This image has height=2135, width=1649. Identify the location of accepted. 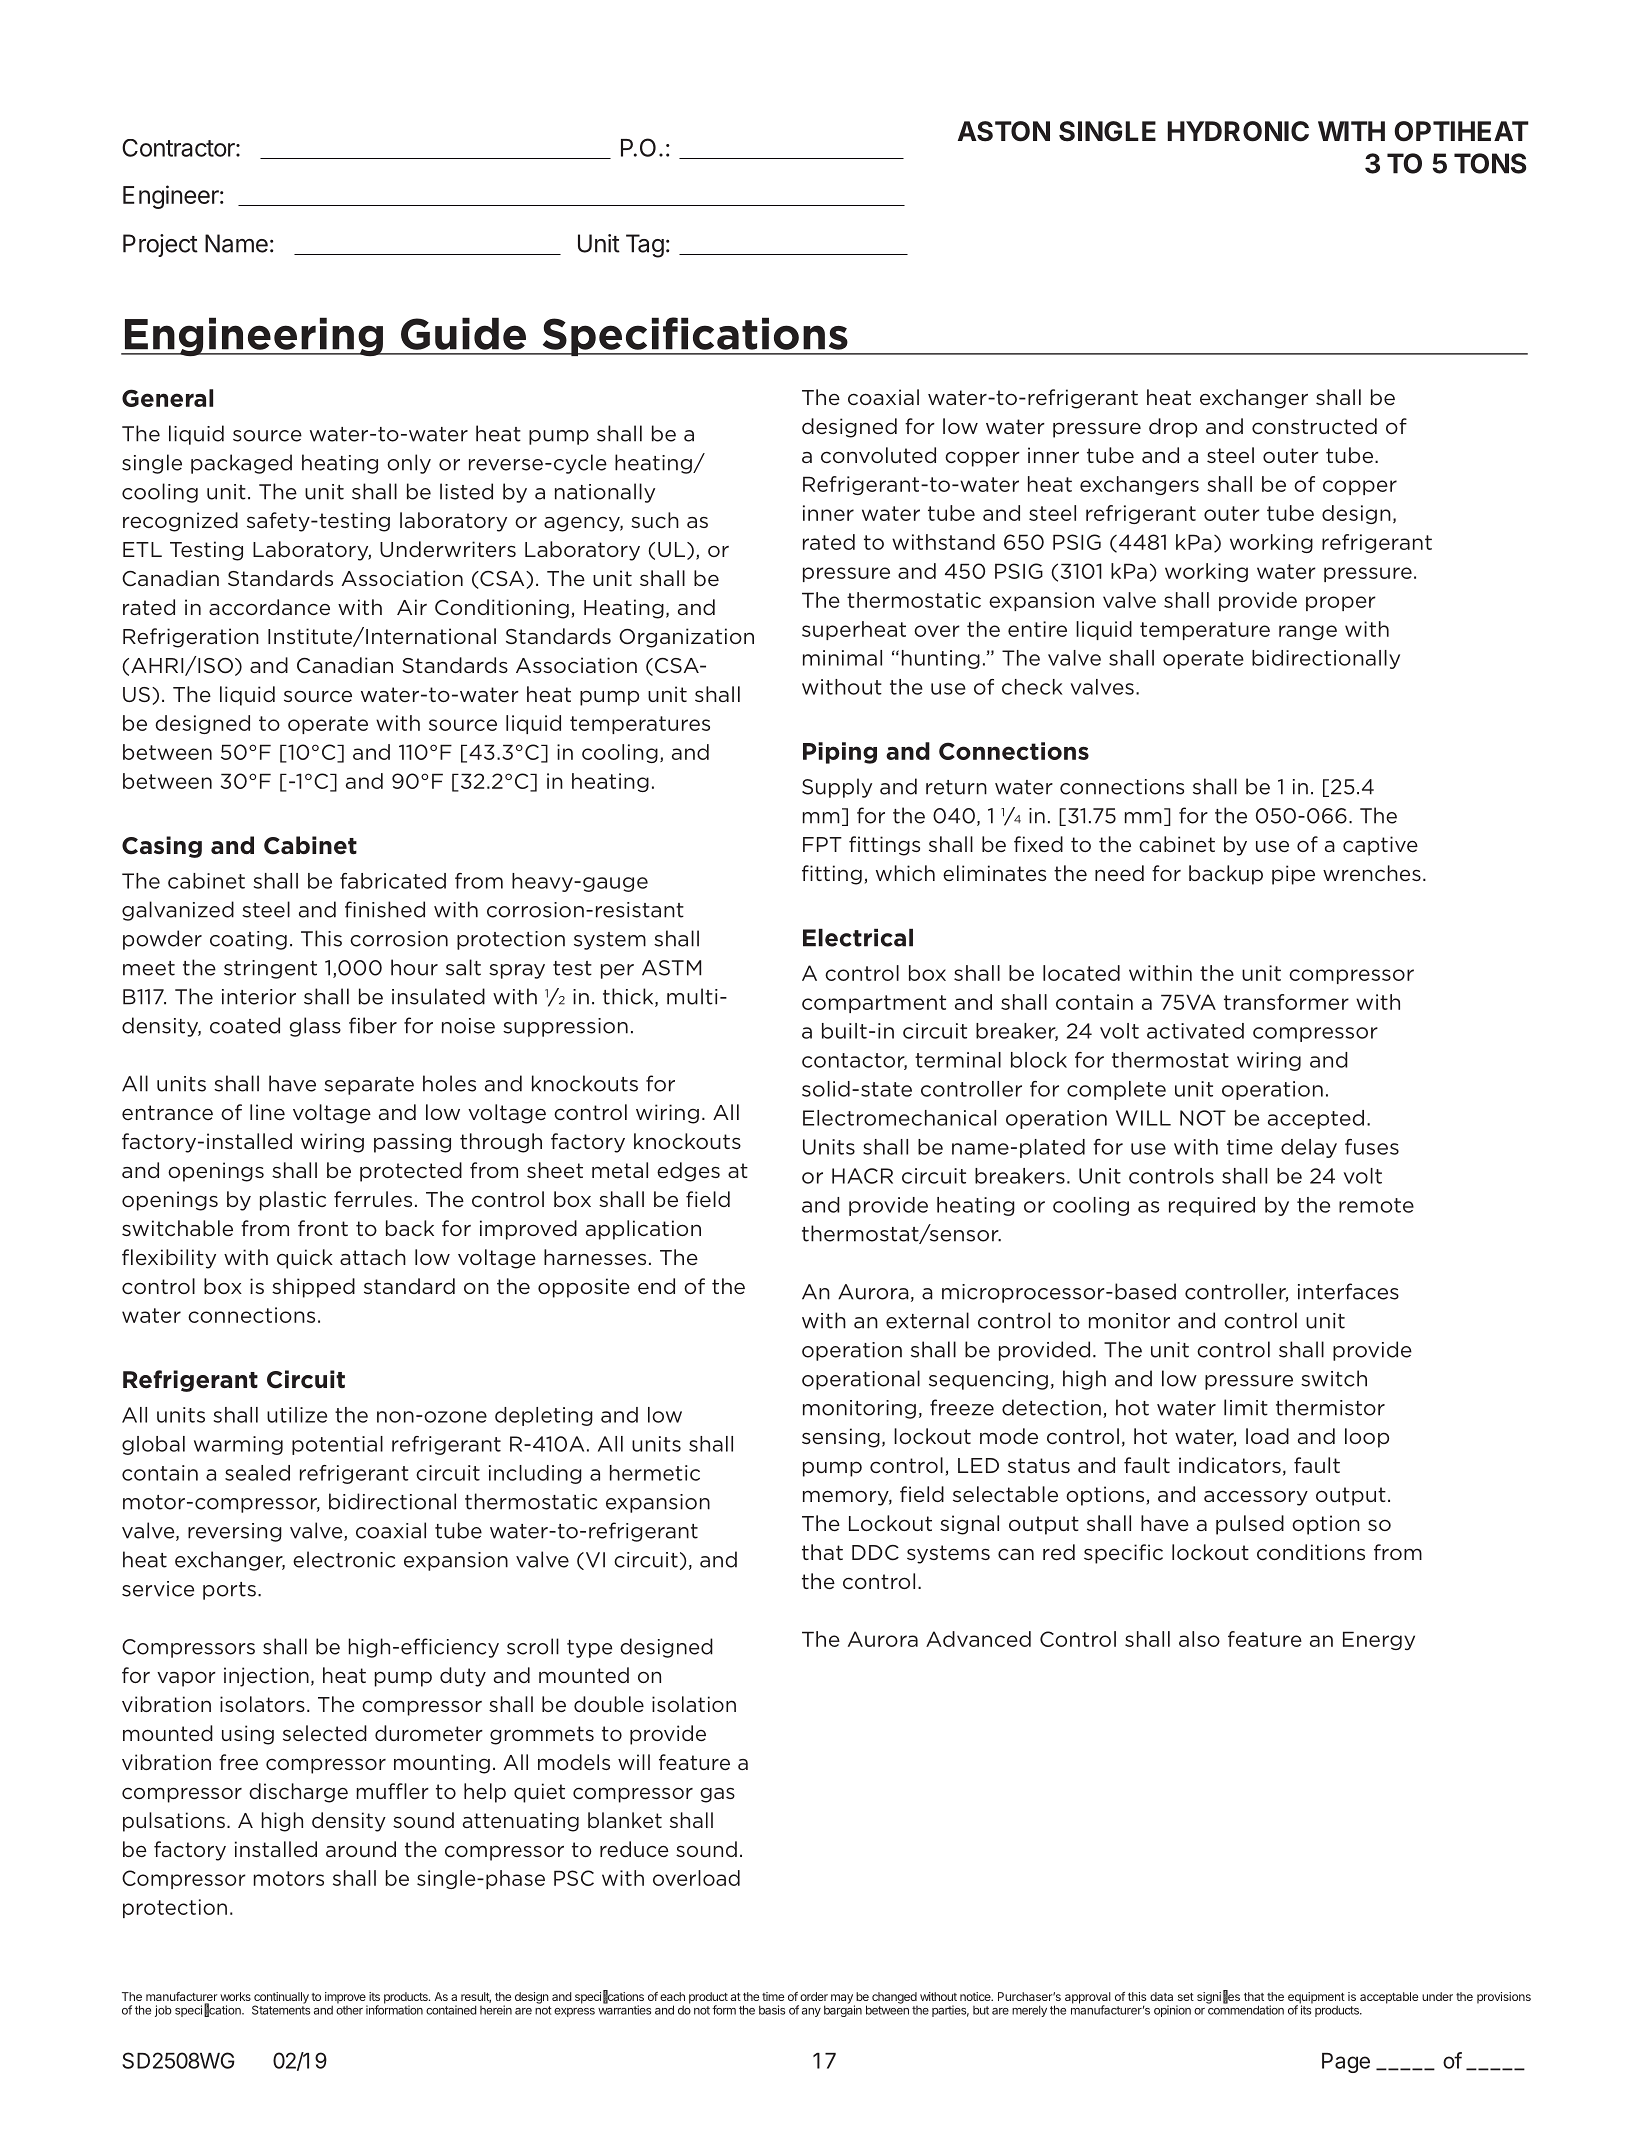
(1316, 1119).
